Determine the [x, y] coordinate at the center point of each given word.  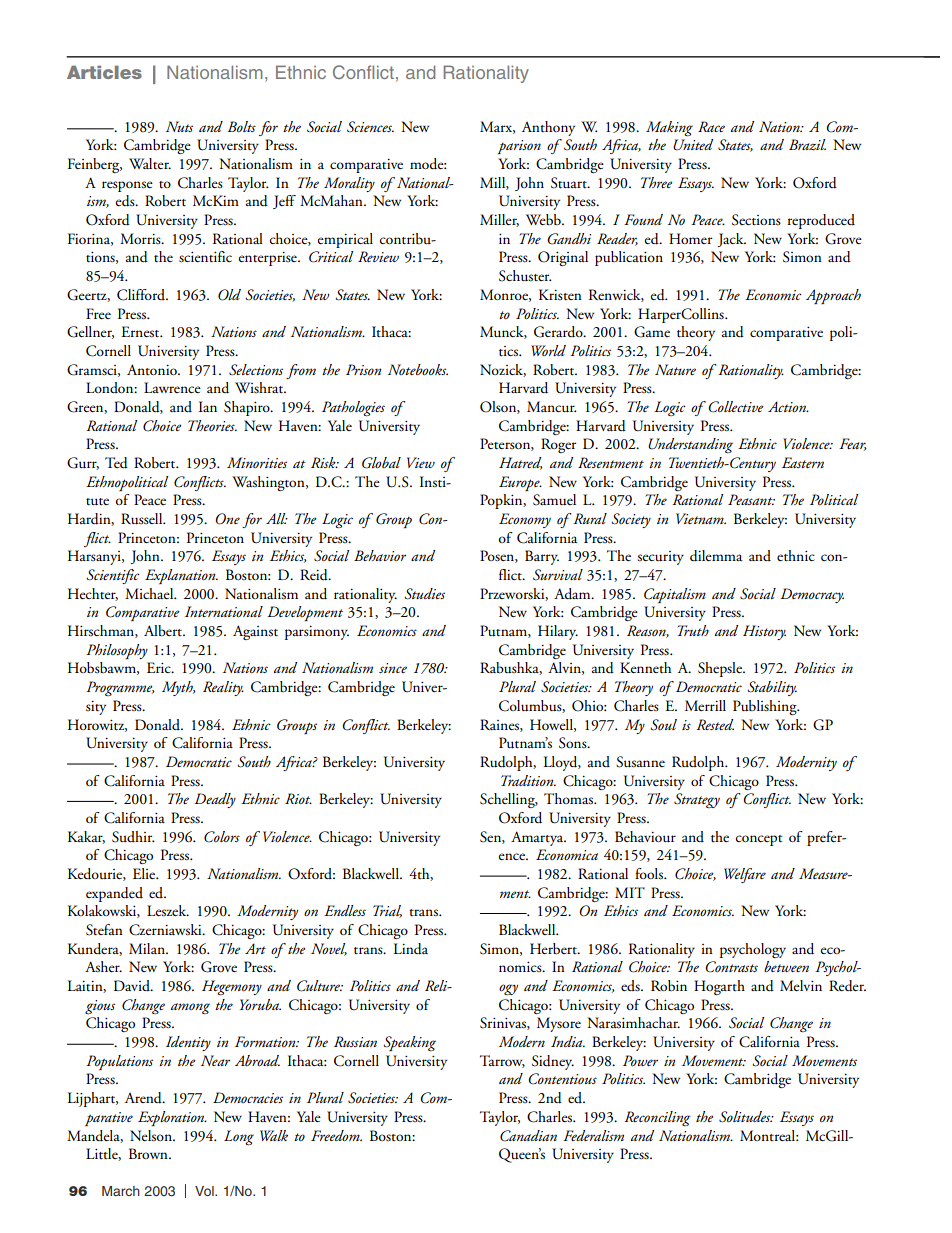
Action [788, 406]
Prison [363, 369]
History [764, 632]
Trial [387, 911]
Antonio [153, 369]
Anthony [548, 128]
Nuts [179, 126]
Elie [145, 873]
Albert [164, 631]
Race [711, 126]
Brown [149, 1153]
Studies [424, 594]
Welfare [745, 875]
